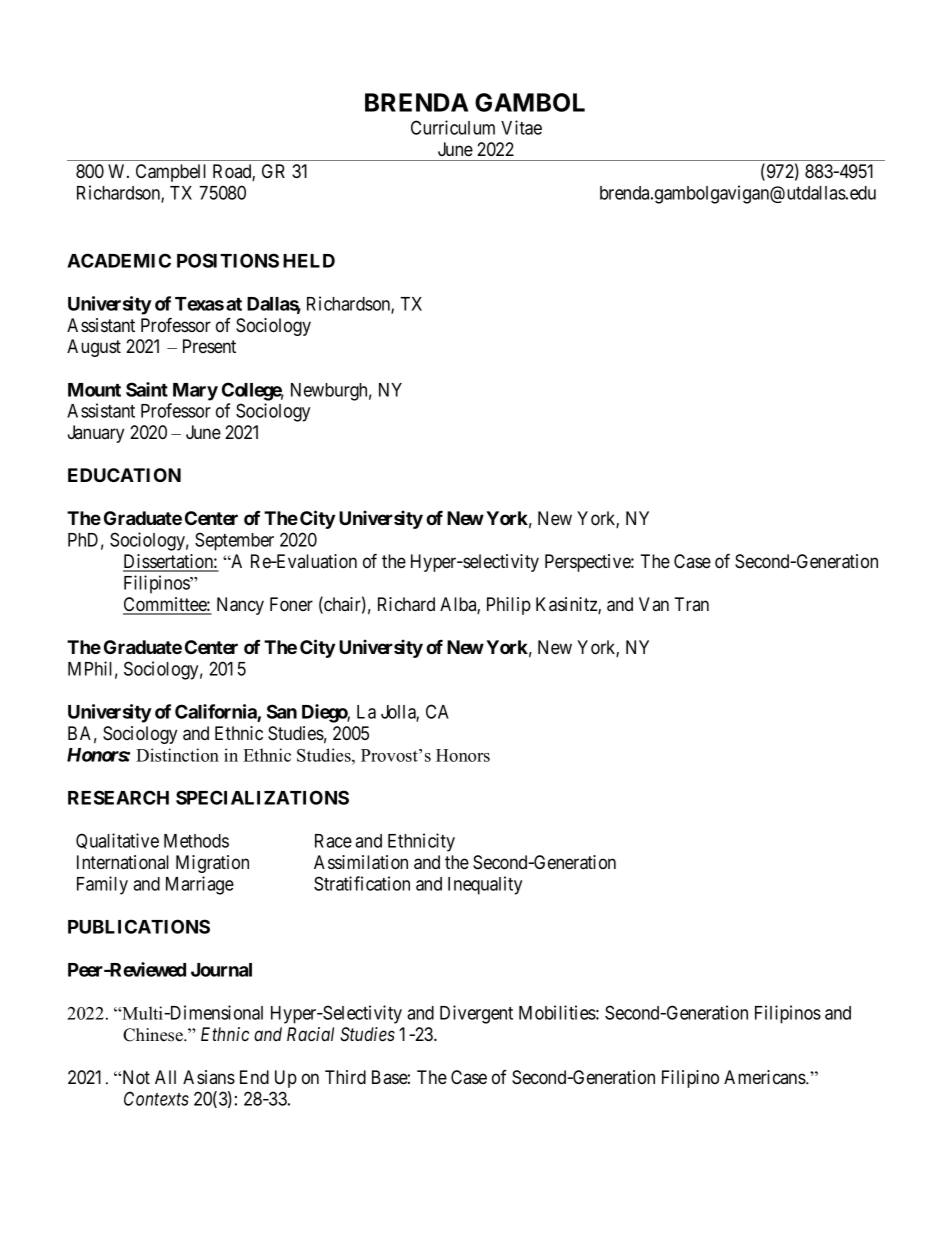 The width and height of the screenshot is (952, 1233). What do you see at coordinates (309, 261) in the screenshot?
I see `HELD` at bounding box center [309, 261].
